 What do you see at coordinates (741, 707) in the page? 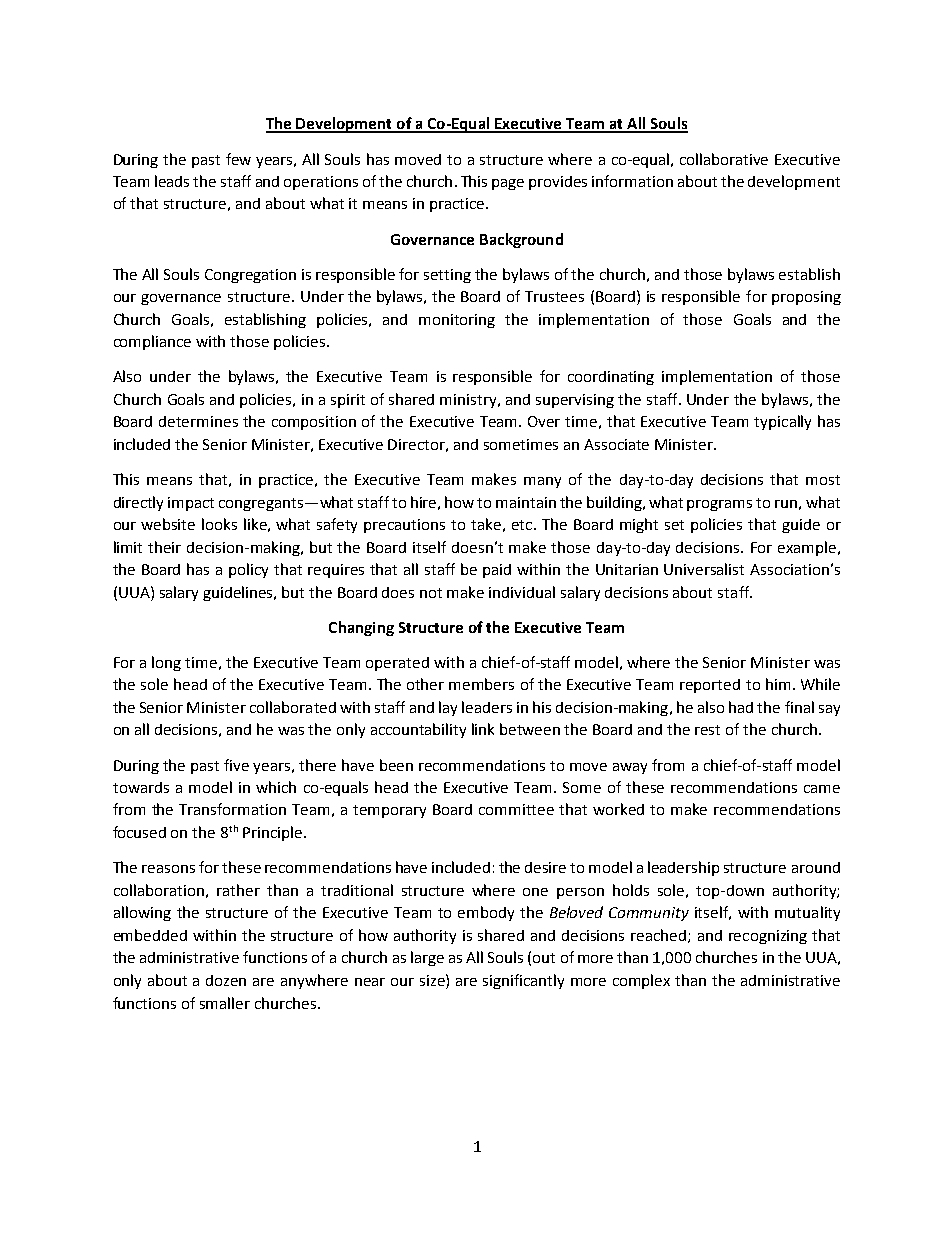
I see `had` at bounding box center [741, 707].
